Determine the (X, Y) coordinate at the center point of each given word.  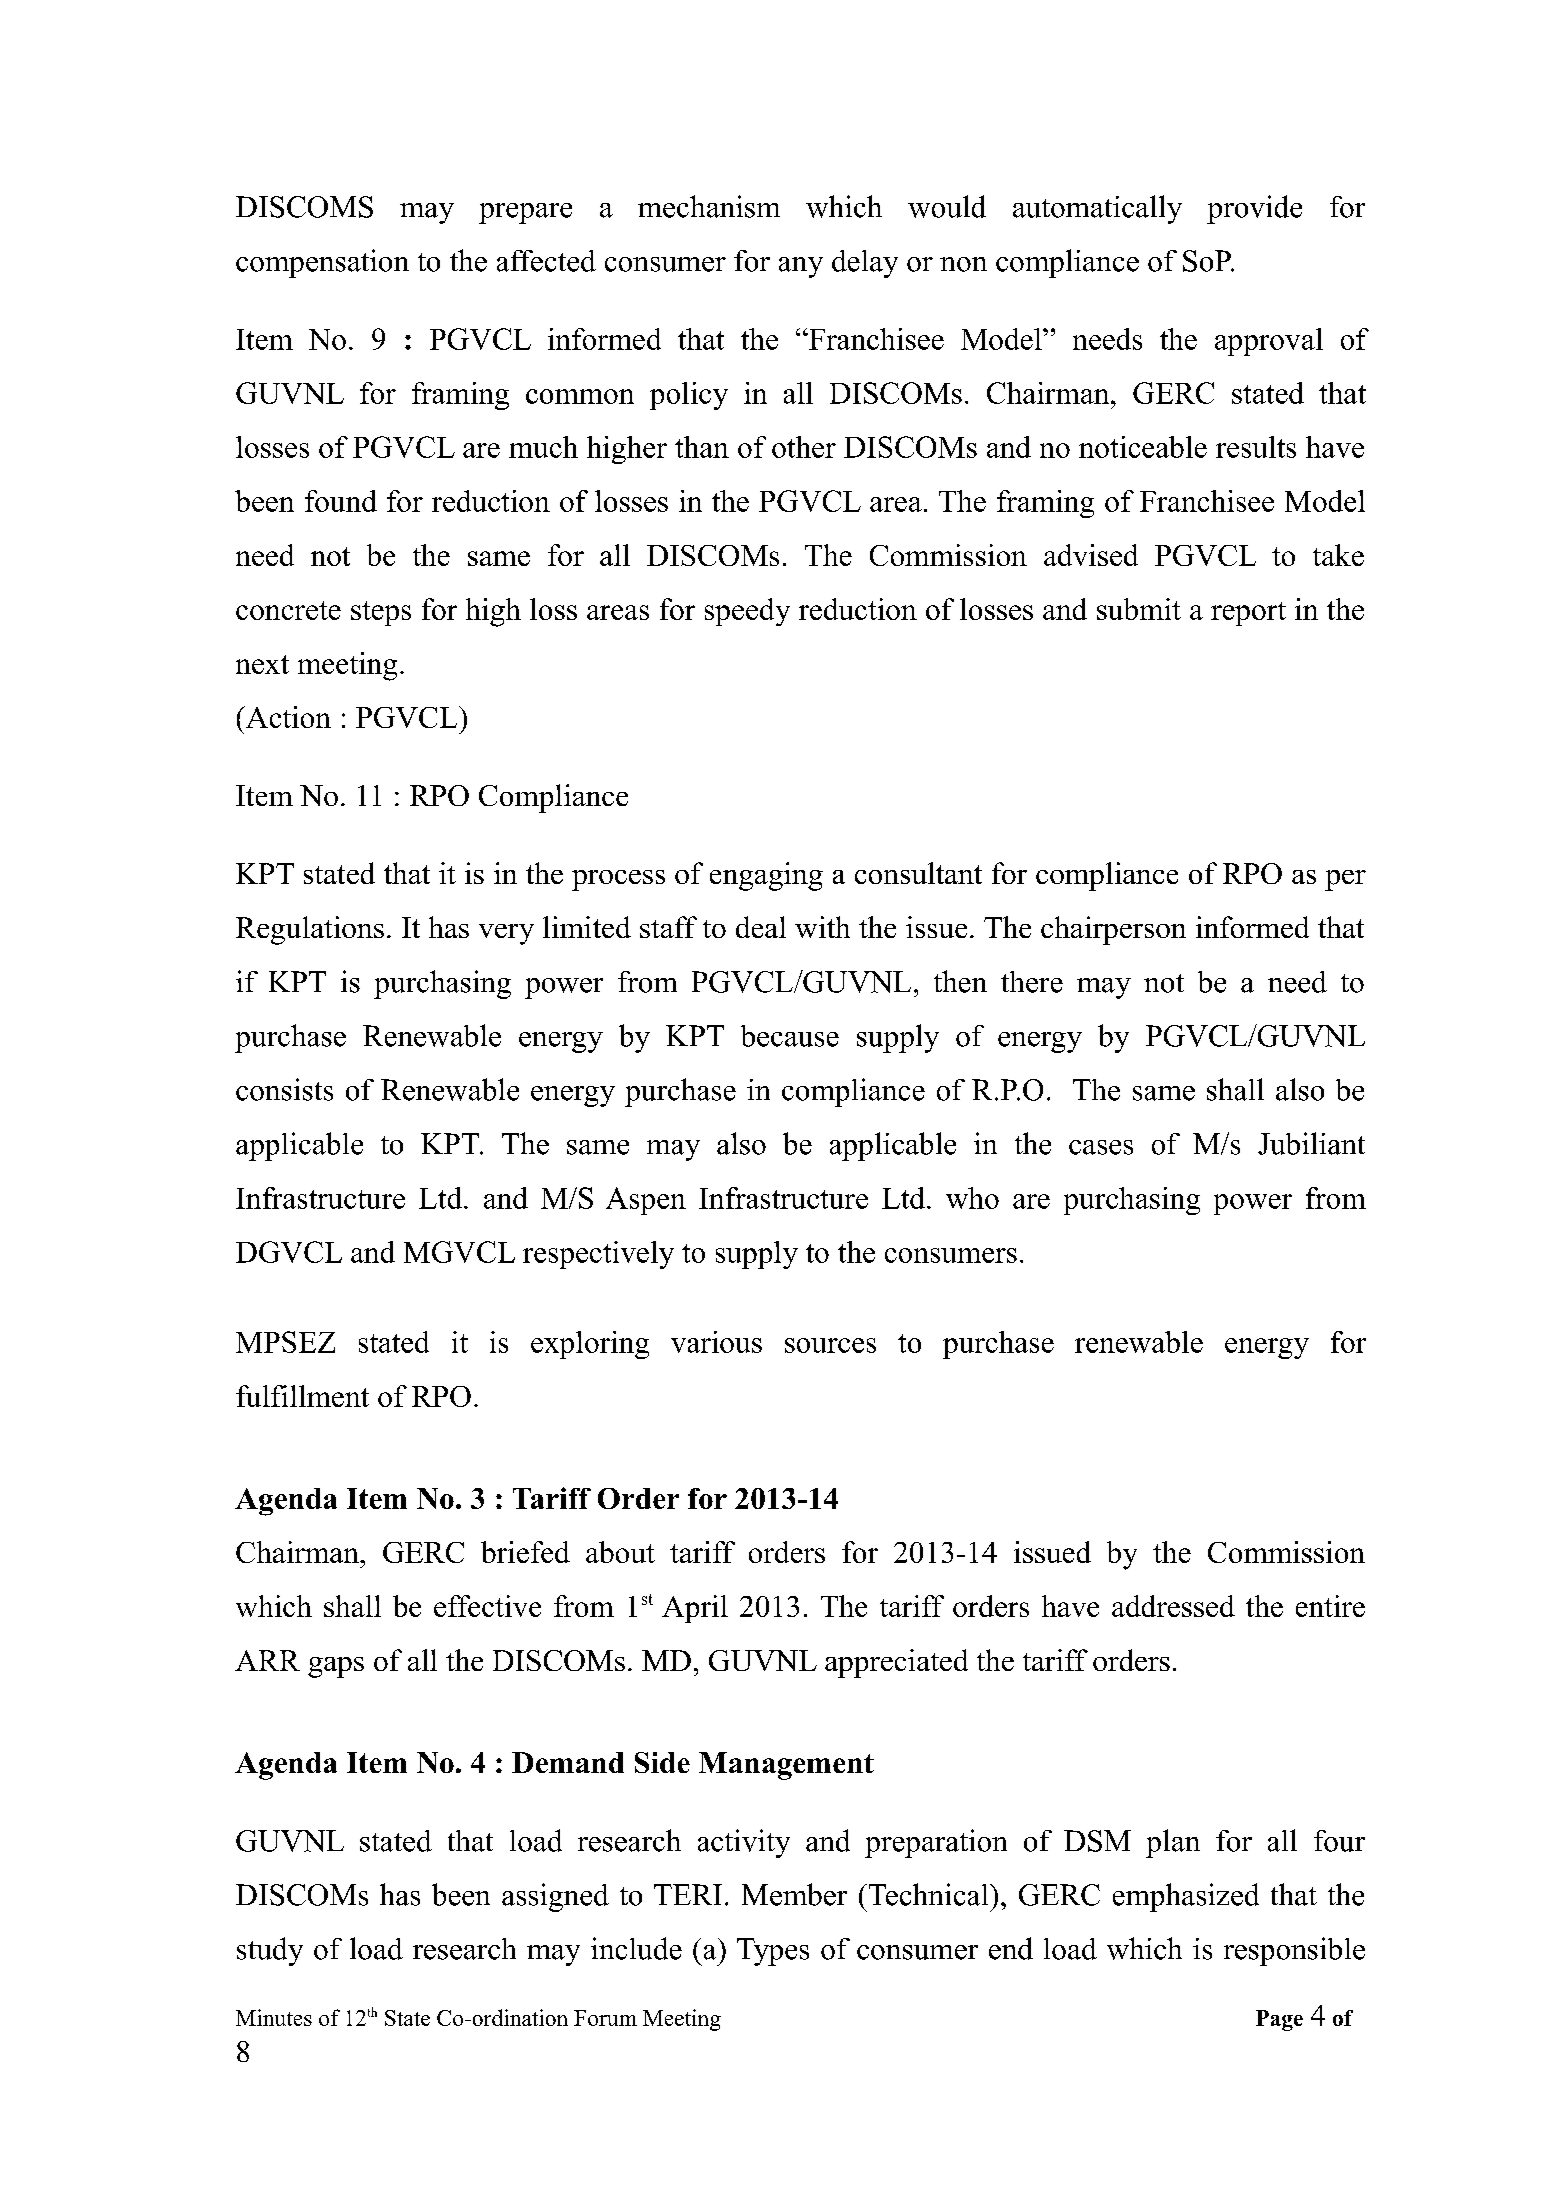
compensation (322, 263)
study (270, 1951)
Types (773, 1952)
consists (284, 1089)
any (801, 267)
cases (1101, 1147)
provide (1254, 209)
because (790, 1036)
